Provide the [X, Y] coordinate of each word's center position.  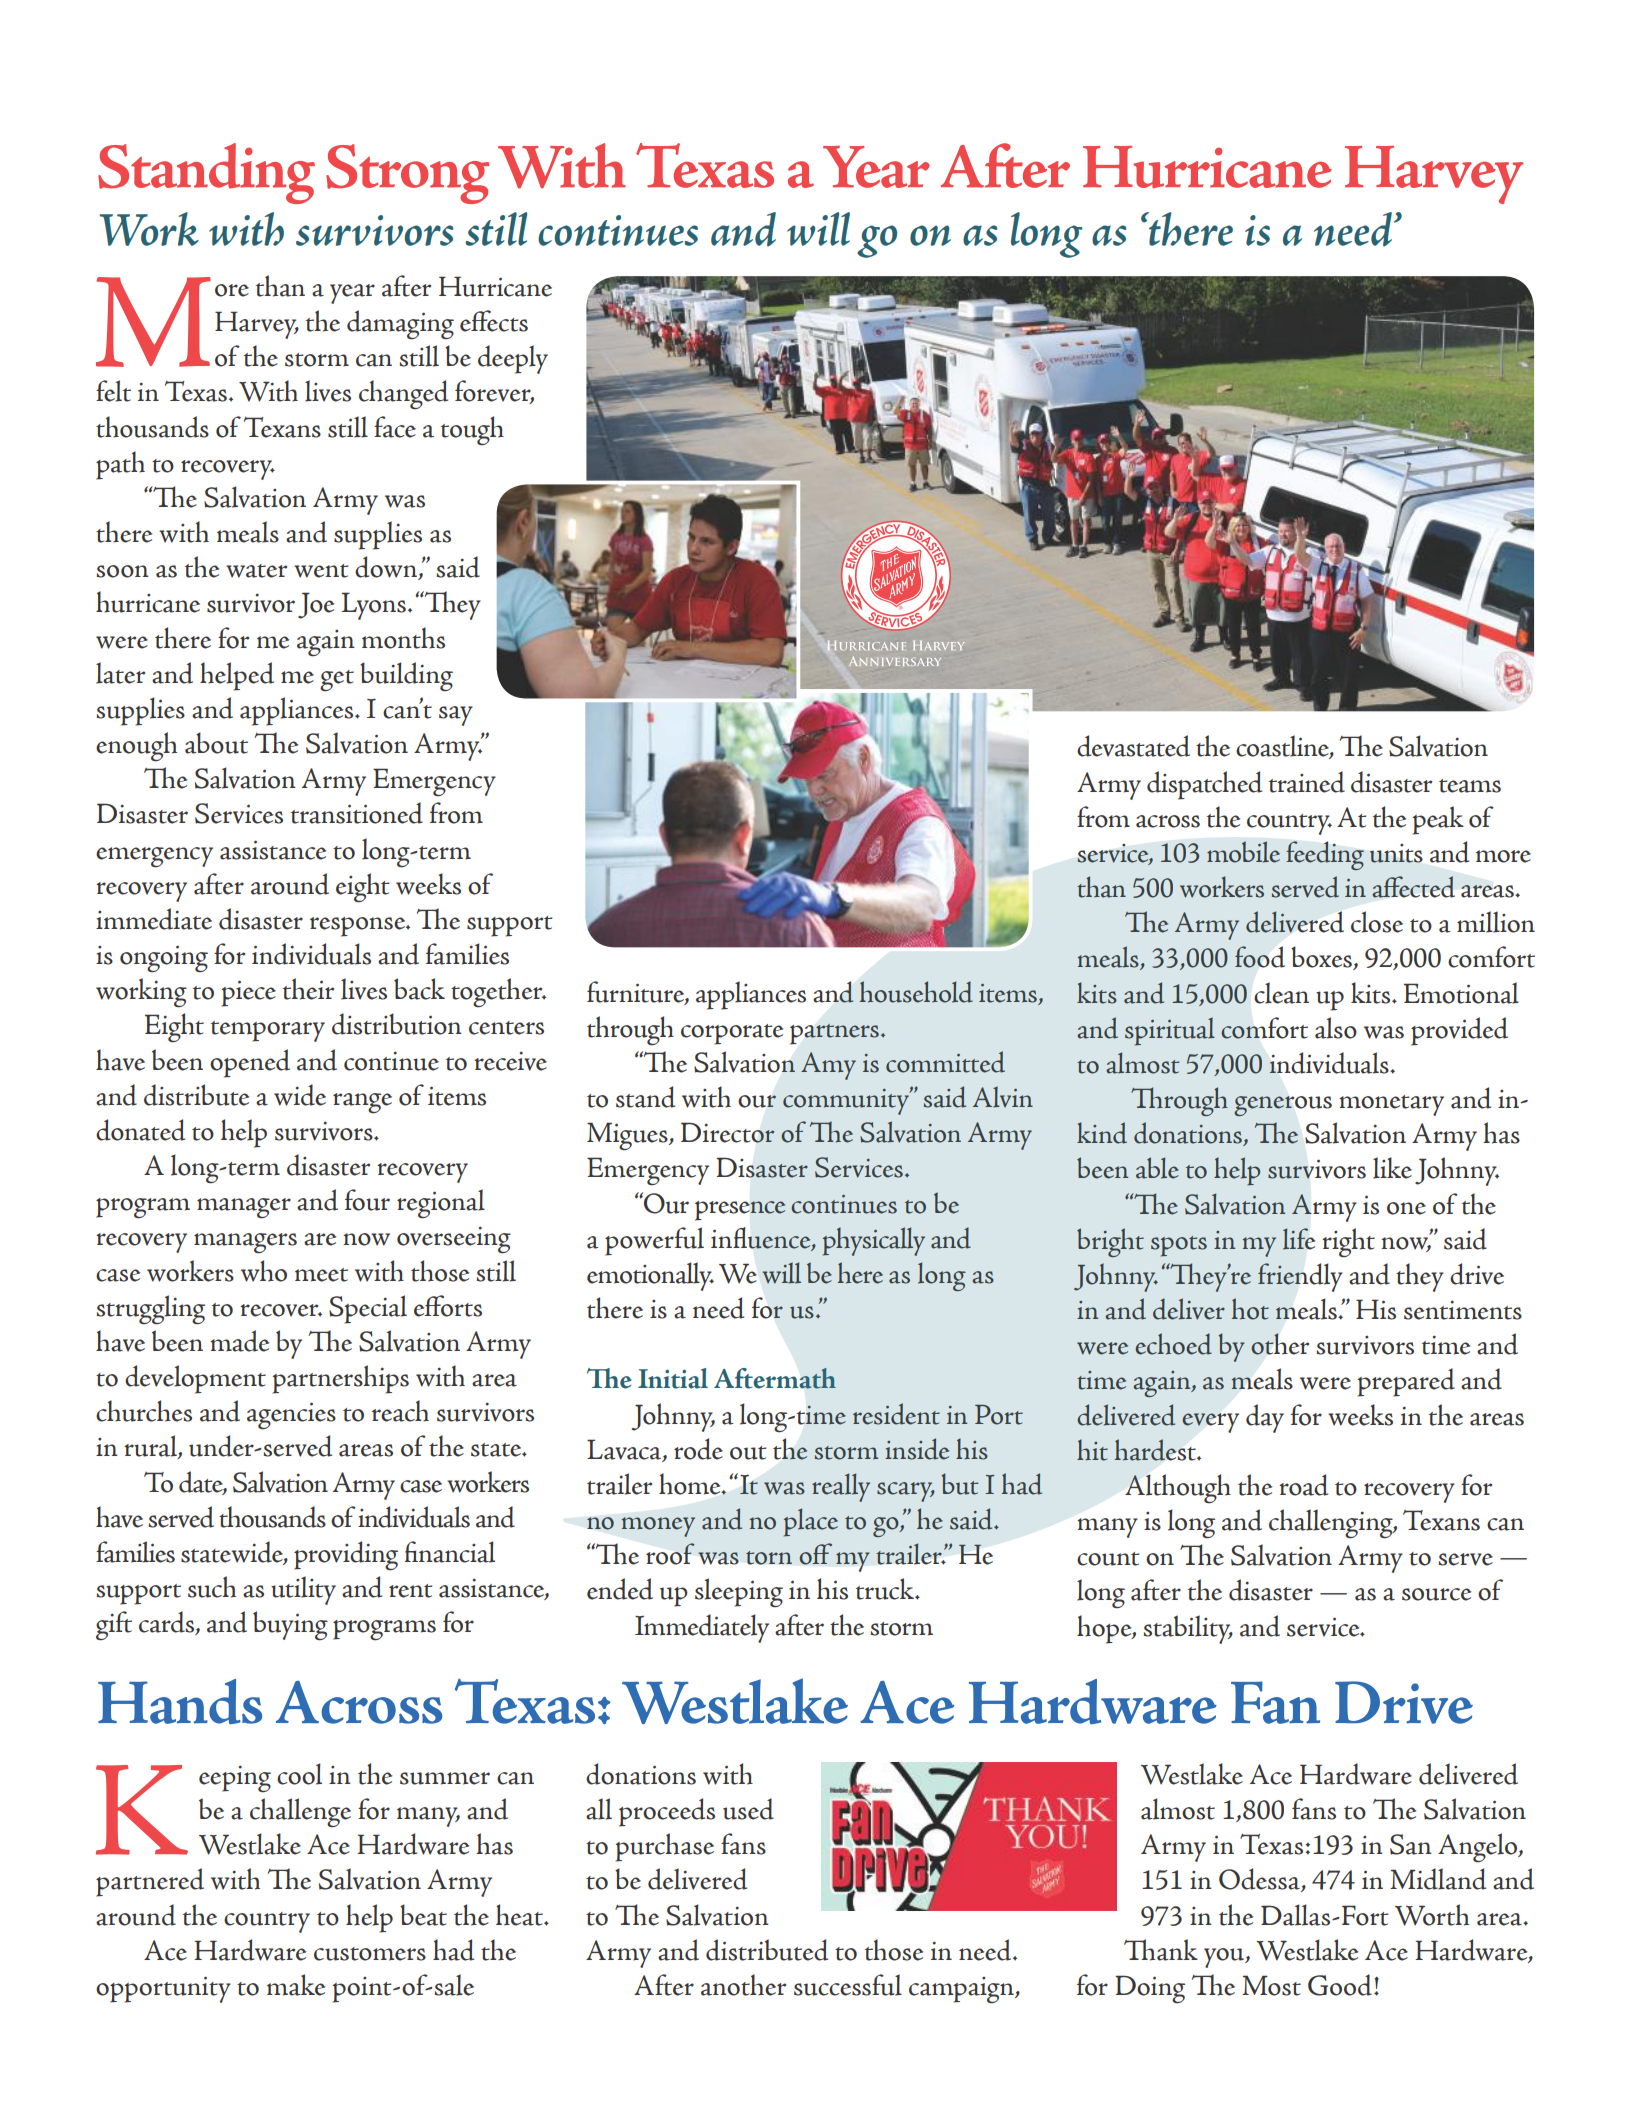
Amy [828, 1066]
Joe [316, 605]
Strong [407, 174]
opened [250, 1063]
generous [1283, 1106]
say [456, 716]
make [296, 1985]
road [1303, 1485]
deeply [513, 359]
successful [848, 1985]
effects [494, 321]
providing [346, 1556]
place [811, 1522]
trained [1307, 782]
